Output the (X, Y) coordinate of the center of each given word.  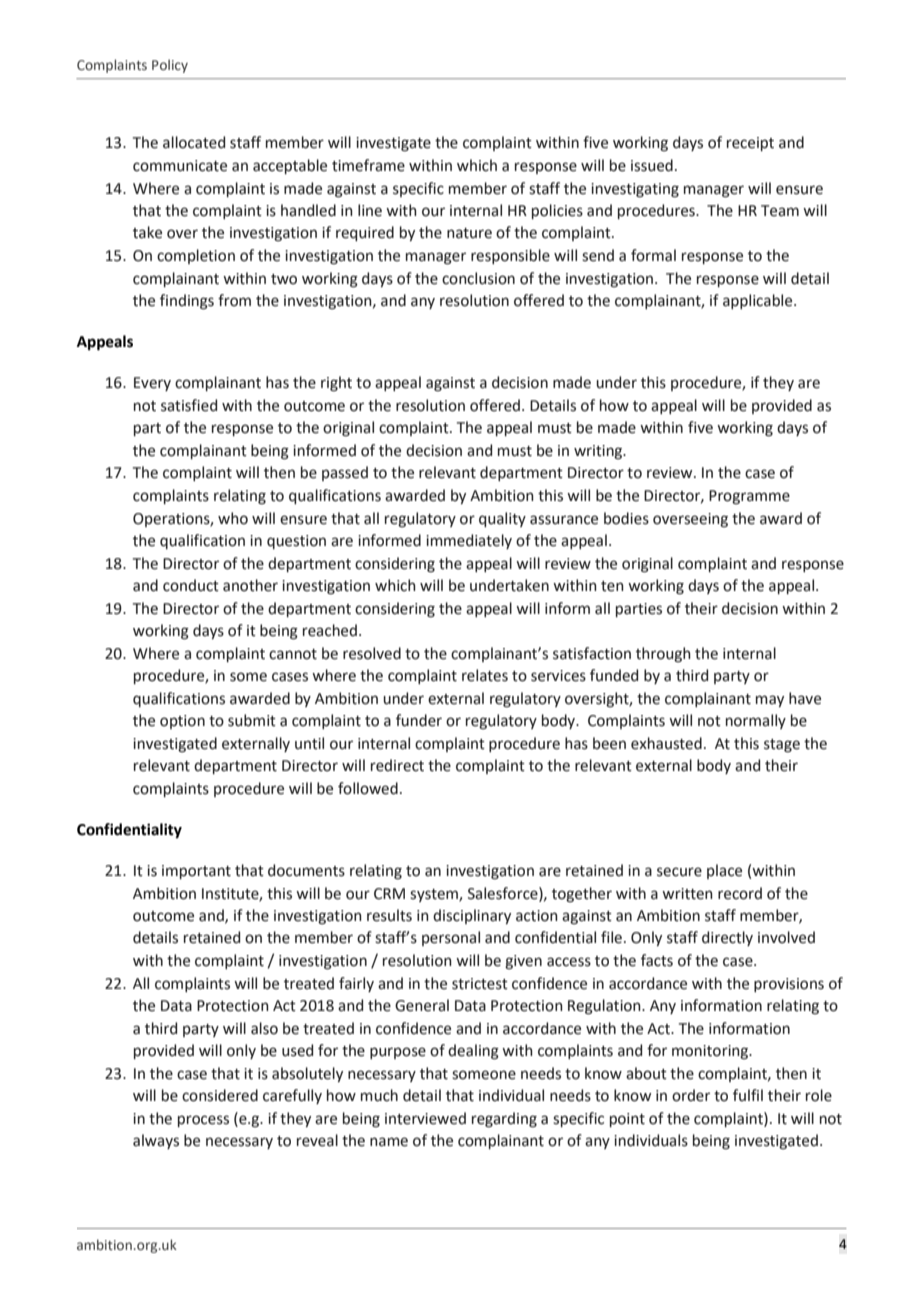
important (196, 872)
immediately (469, 541)
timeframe (368, 165)
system (435, 895)
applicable (759, 301)
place (724, 871)
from (234, 300)
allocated (194, 142)
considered (220, 1095)
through (663, 655)
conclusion (478, 278)
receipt (750, 144)
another (250, 585)
